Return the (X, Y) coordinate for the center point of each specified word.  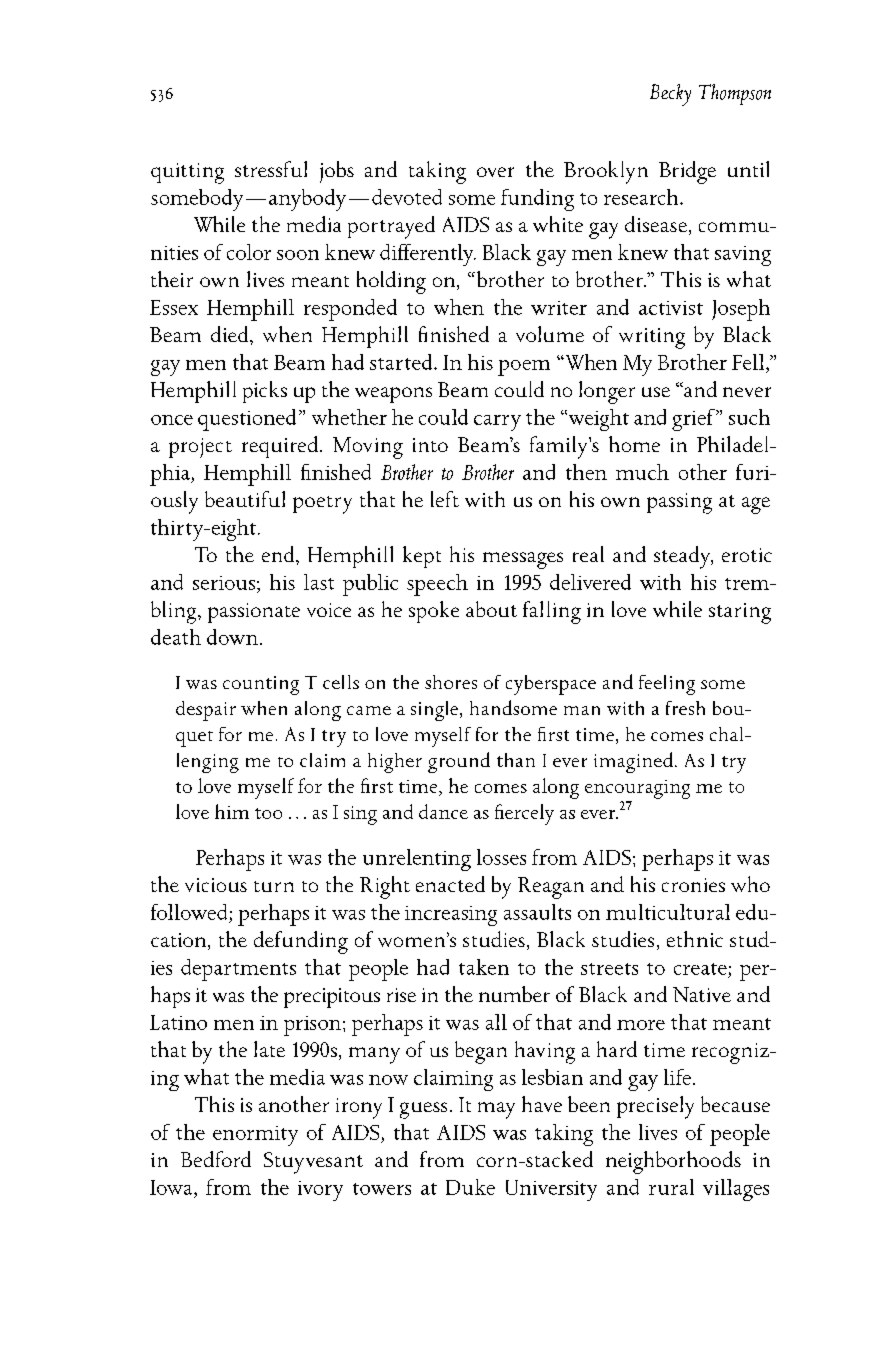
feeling (667, 685)
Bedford (216, 1159)
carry (497, 423)
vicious (216, 885)
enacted (450, 884)
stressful (271, 169)
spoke (434, 612)
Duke (470, 1187)
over (495, 172)
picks (265, 392)
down (232, 637)
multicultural (668, 912)
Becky (670, 95)
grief (694, 420)
